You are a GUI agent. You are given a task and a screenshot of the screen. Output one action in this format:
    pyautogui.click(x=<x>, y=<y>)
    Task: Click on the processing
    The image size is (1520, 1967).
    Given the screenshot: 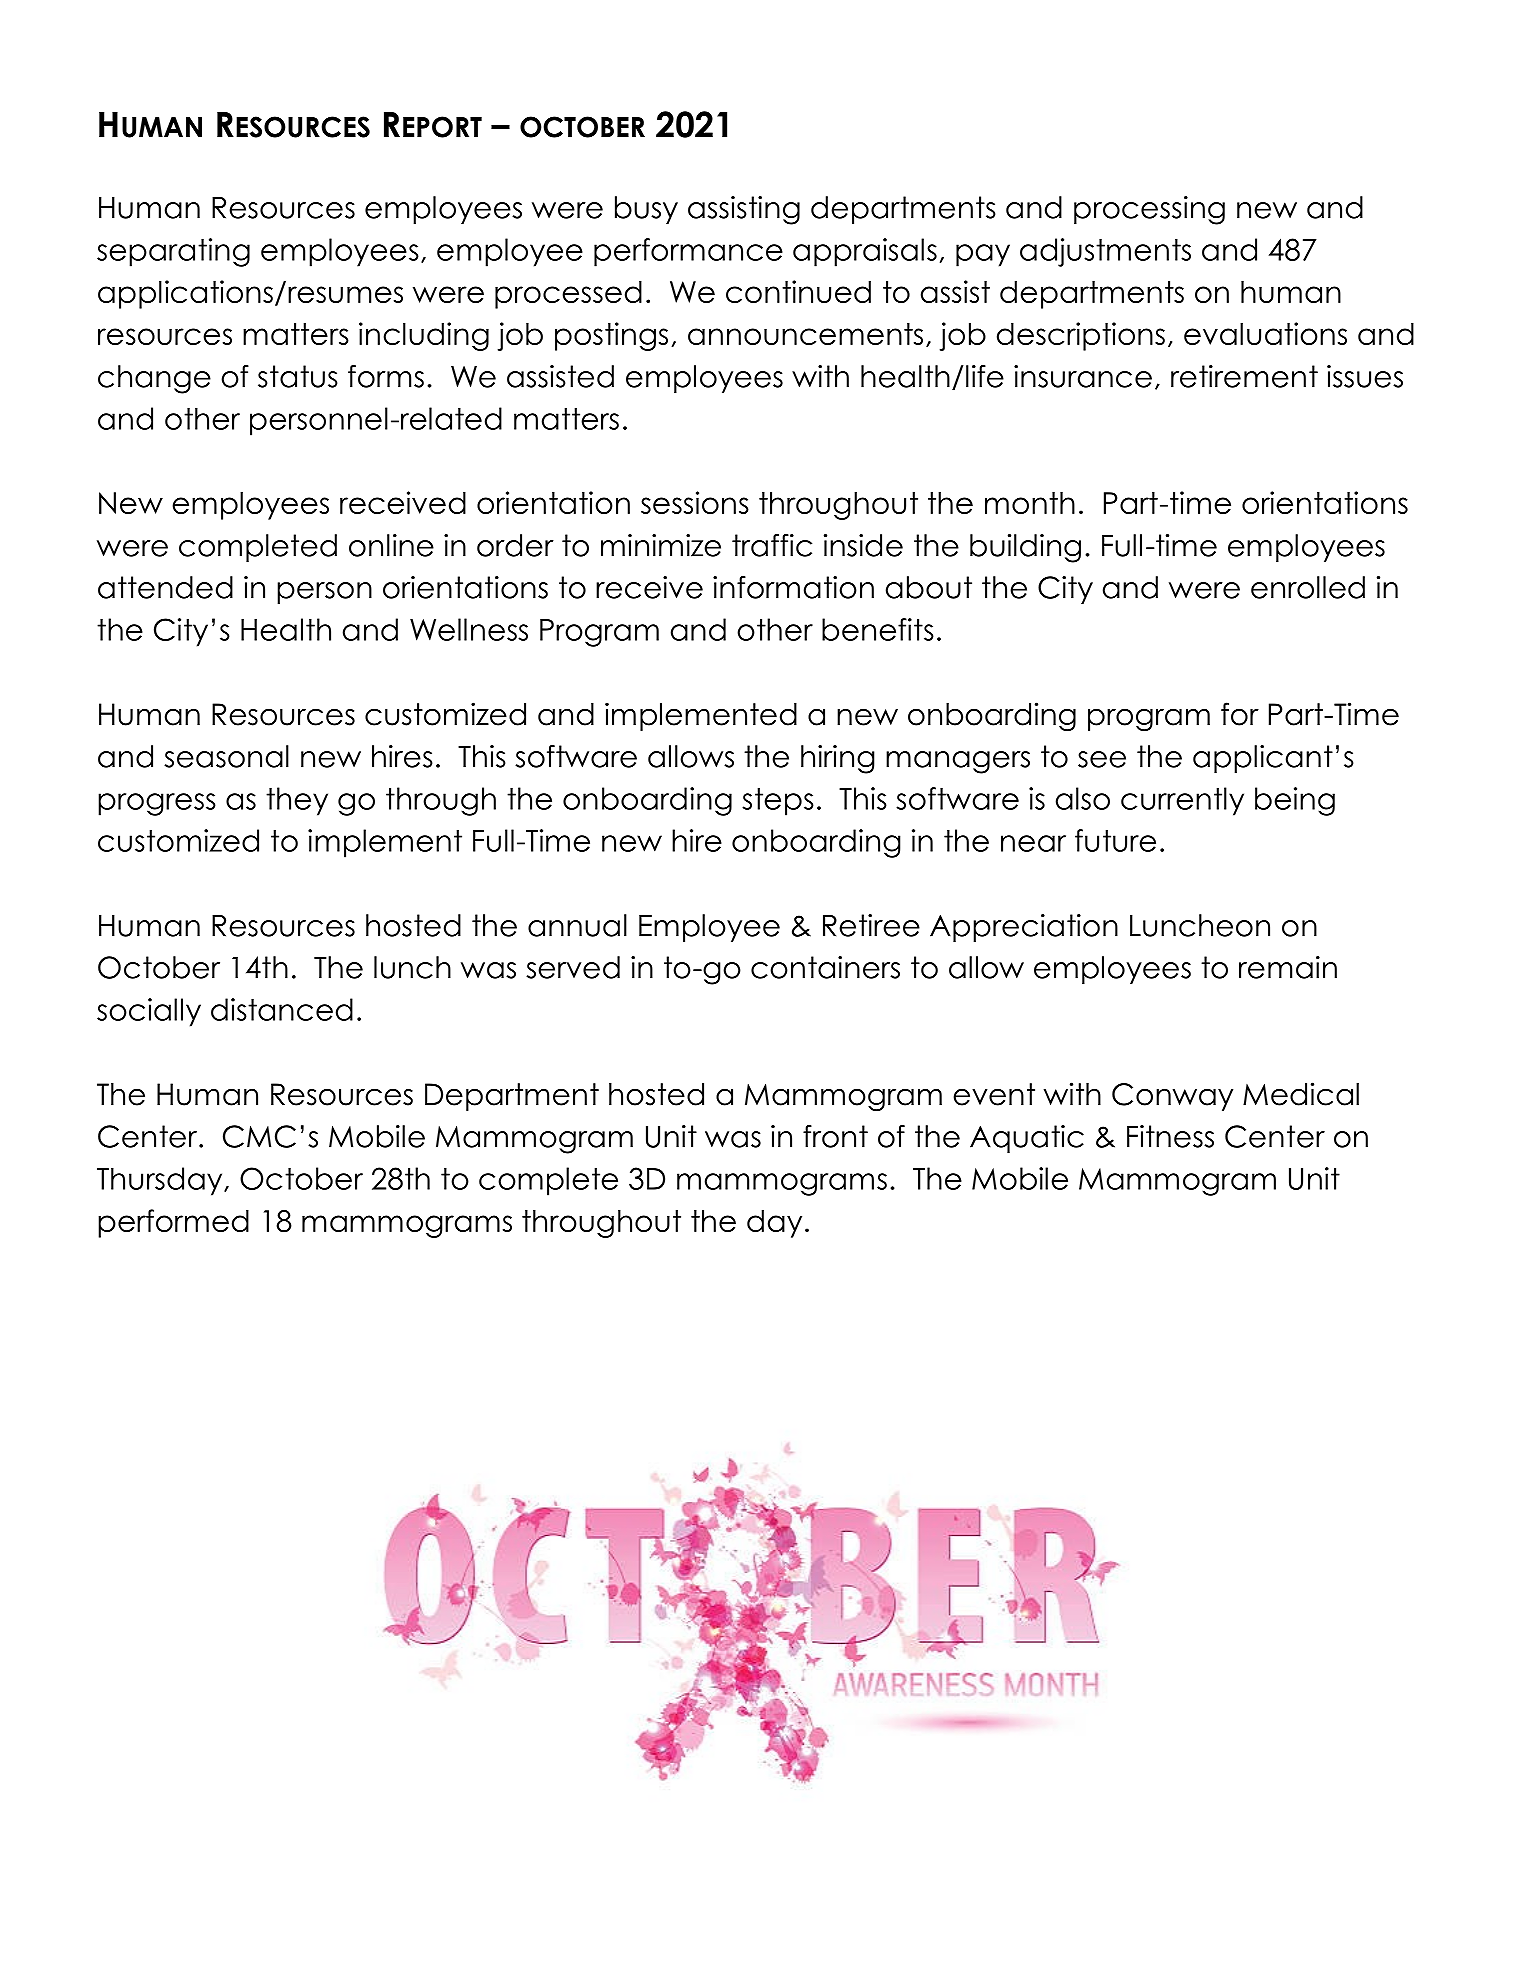 What is the action you would take?
    pyautogui.click(x=1149, y=210)
